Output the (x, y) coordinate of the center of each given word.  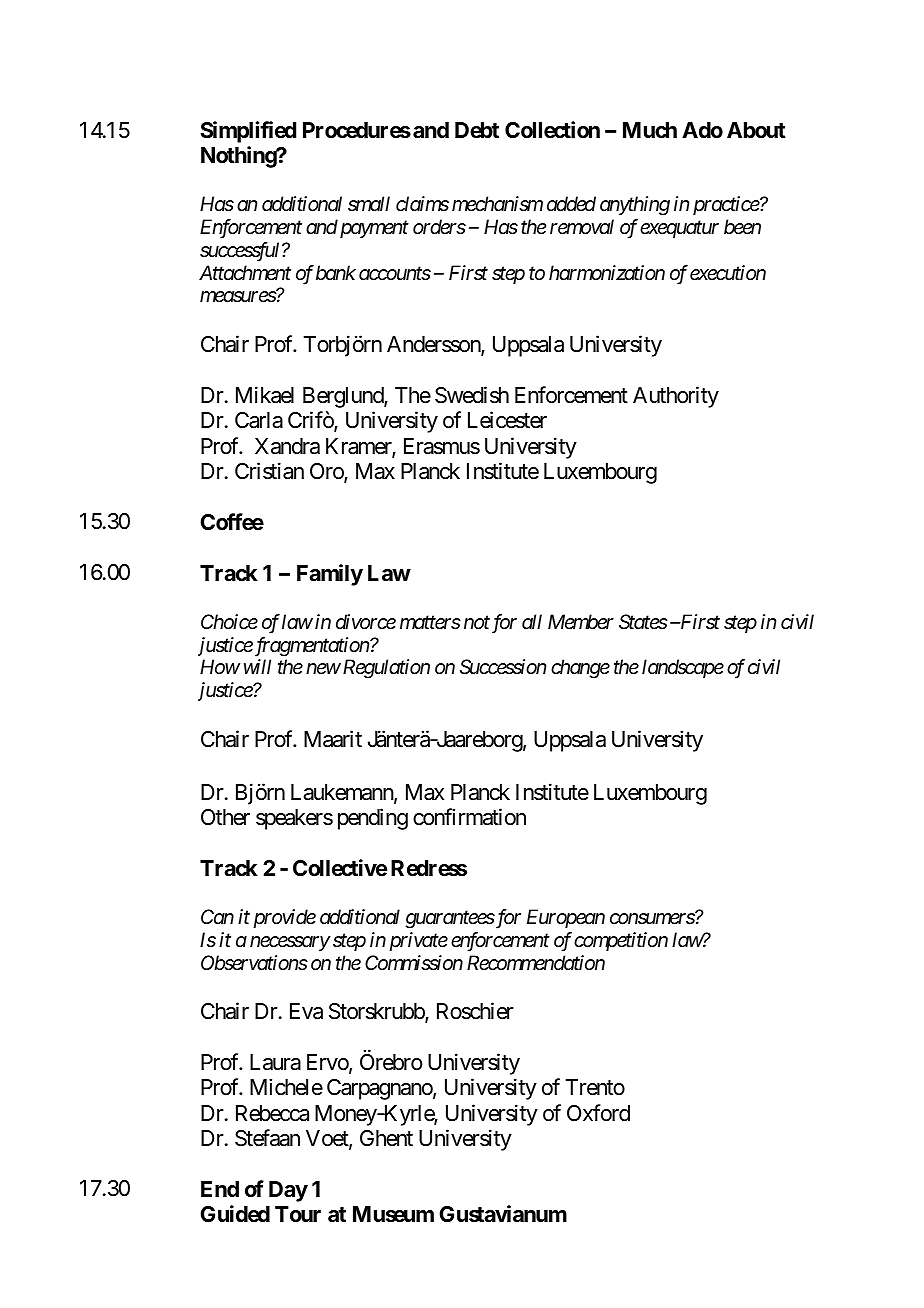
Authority (676, 397)
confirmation (469, 817)
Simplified (248, 132)
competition (621, 941)
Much (650, 130)
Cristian (269, 471)
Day (288, 1191)
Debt (477, 130)
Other (225, 817)
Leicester (507, 420)
